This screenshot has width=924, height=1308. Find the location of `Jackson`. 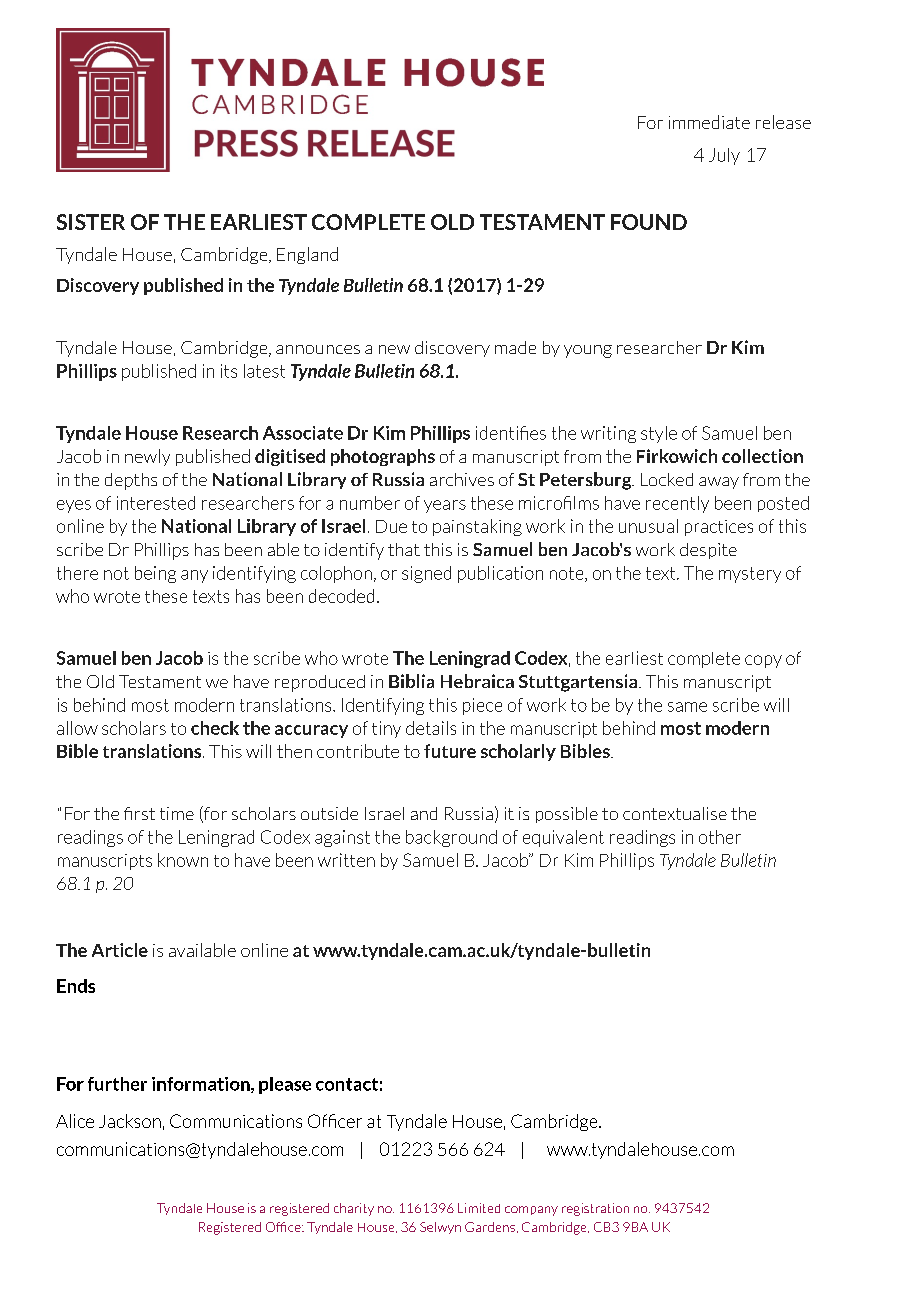

Jackson is located at coordinates (130, 1121).
